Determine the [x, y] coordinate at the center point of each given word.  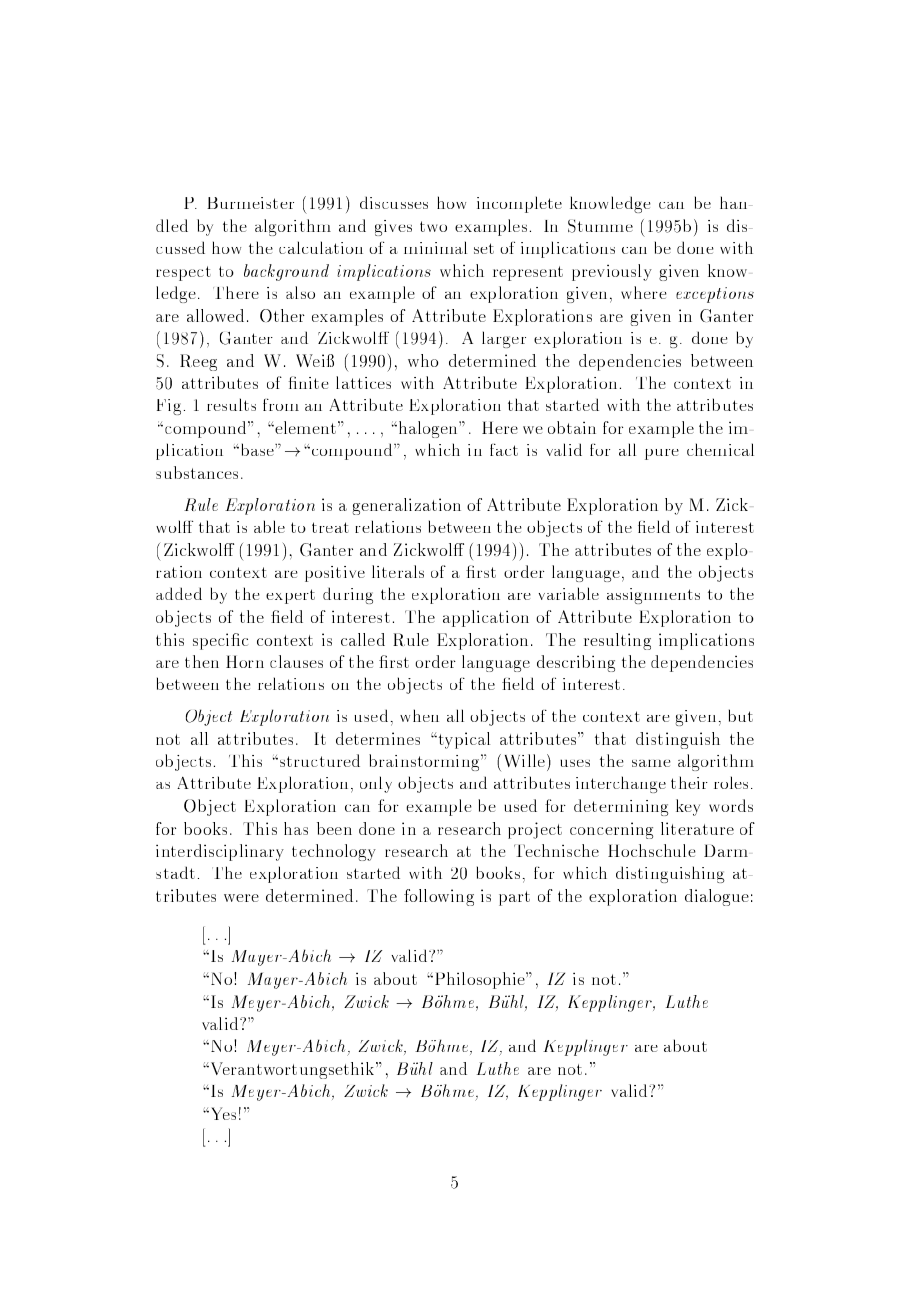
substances [197, 472]
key [688, 807]
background [286, 272]
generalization [406, 506]
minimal [435, 247]
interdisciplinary [220, 852]
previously [612, 272]
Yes [222, 1113]
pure [662, 454]
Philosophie [479, 980]
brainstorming [425, 762]
